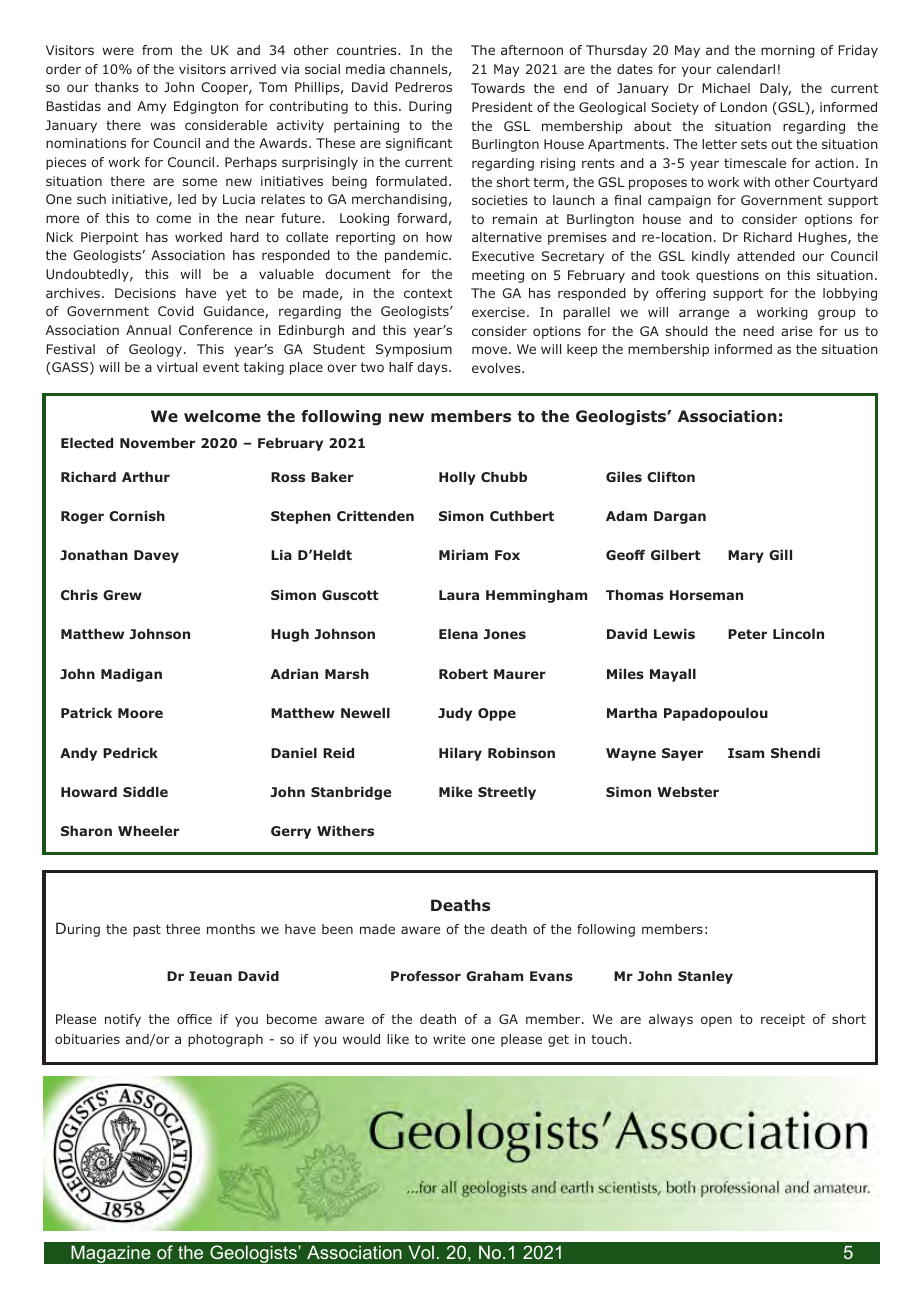  Describe the element at coordinates (463, 555) in the image. I see `Miriam` at that location.
